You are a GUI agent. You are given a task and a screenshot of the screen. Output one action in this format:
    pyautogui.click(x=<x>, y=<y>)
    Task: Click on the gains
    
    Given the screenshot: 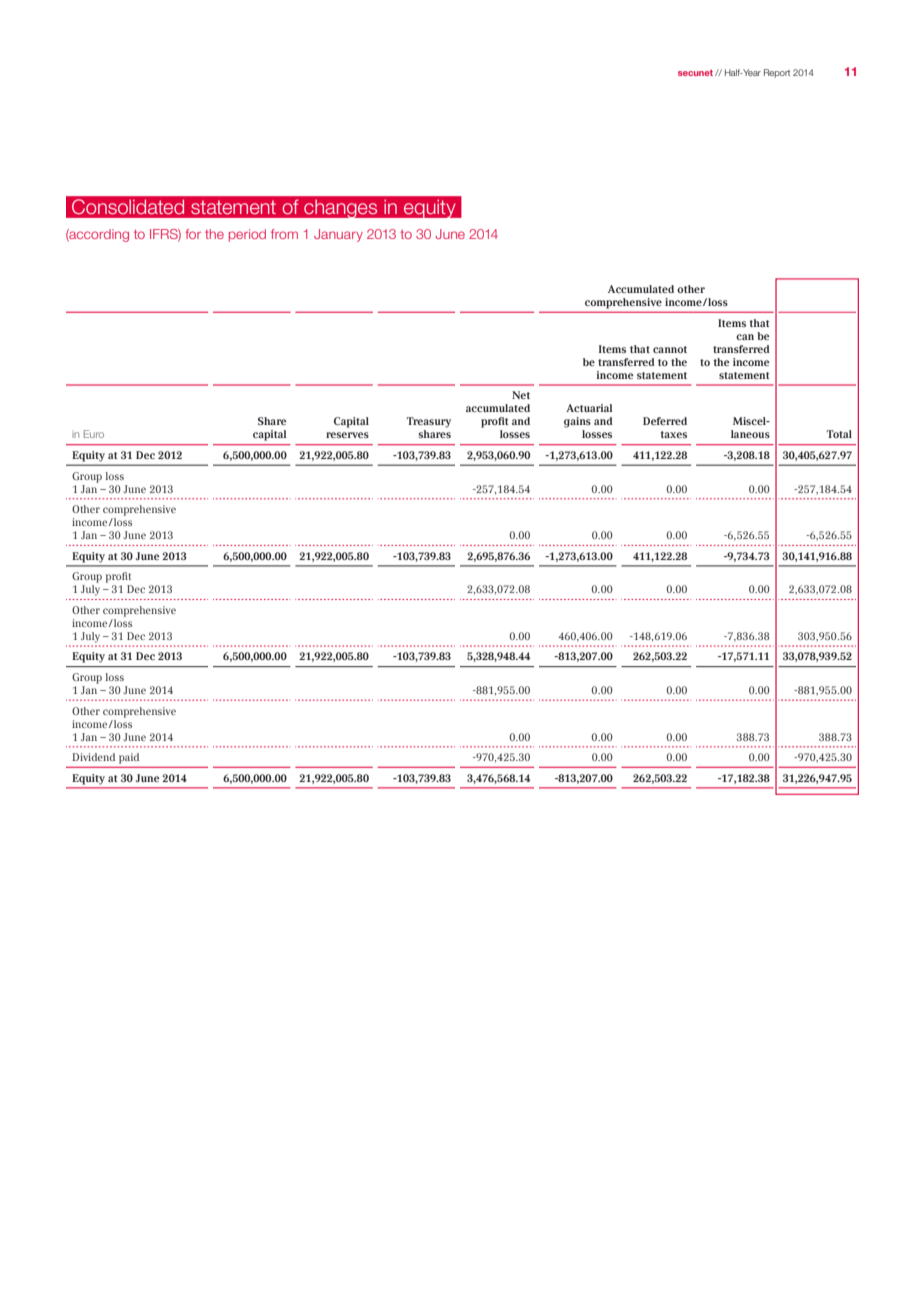 What is the action you would take?
    pyautogui.click(x=577, y=422)
